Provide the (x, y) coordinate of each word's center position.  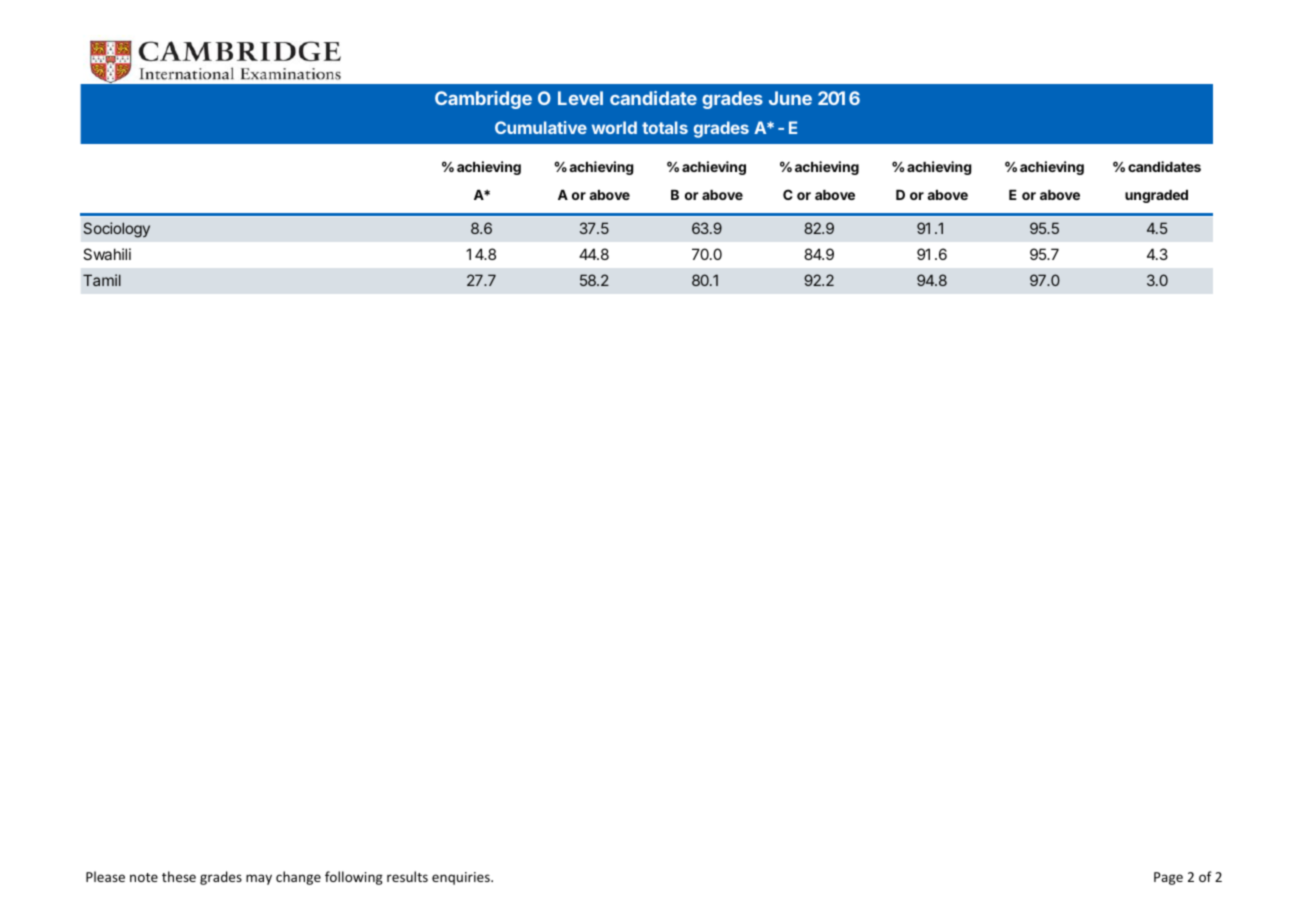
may (259, 879)
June (790, 98)
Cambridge (483, 100)
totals (665, 127)
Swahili (107, 254)
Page (1168, 878)
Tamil (102, 280)
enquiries (462, 878)
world (614, 127)
